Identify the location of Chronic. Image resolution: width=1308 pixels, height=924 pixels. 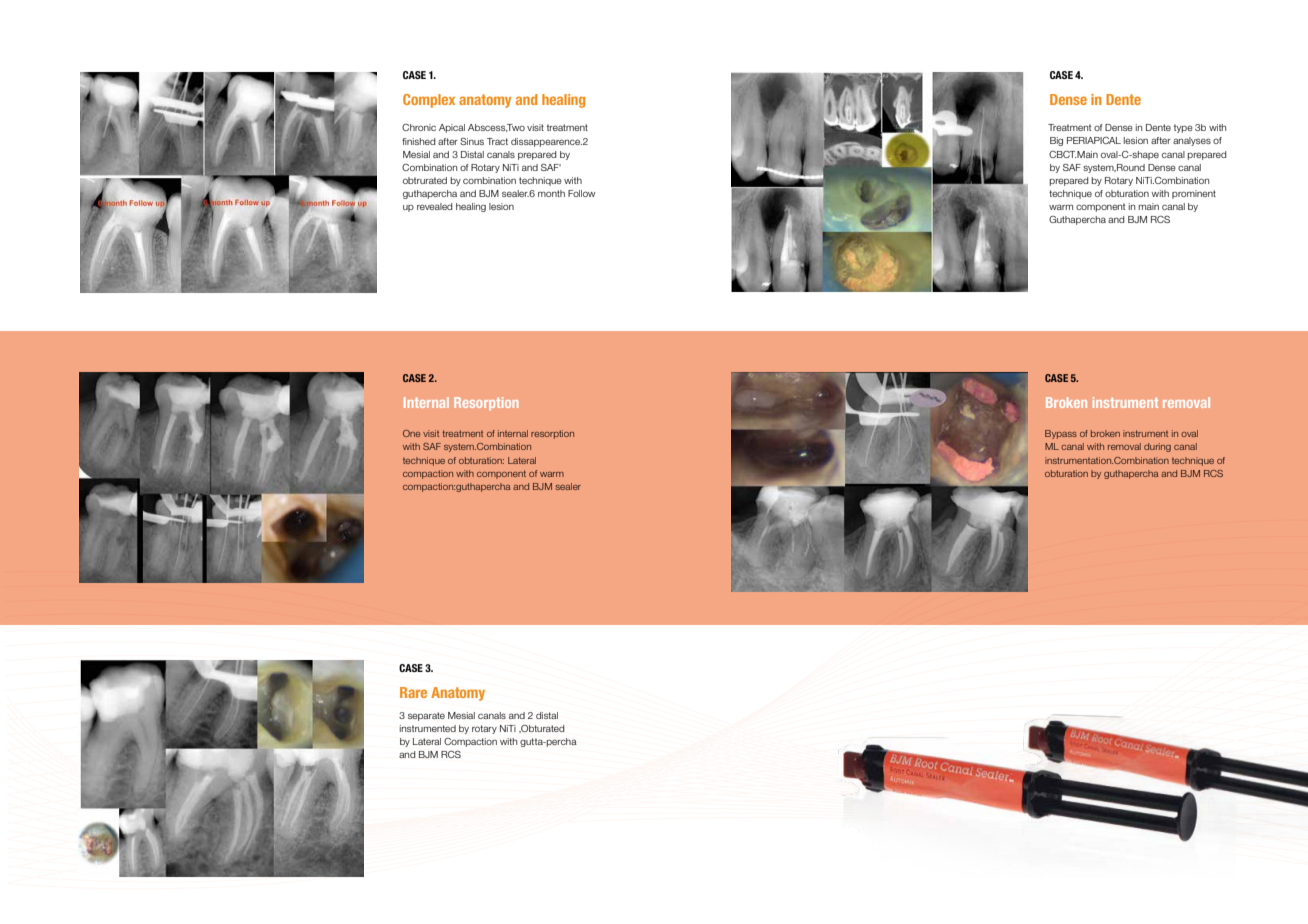
(419, 127).
